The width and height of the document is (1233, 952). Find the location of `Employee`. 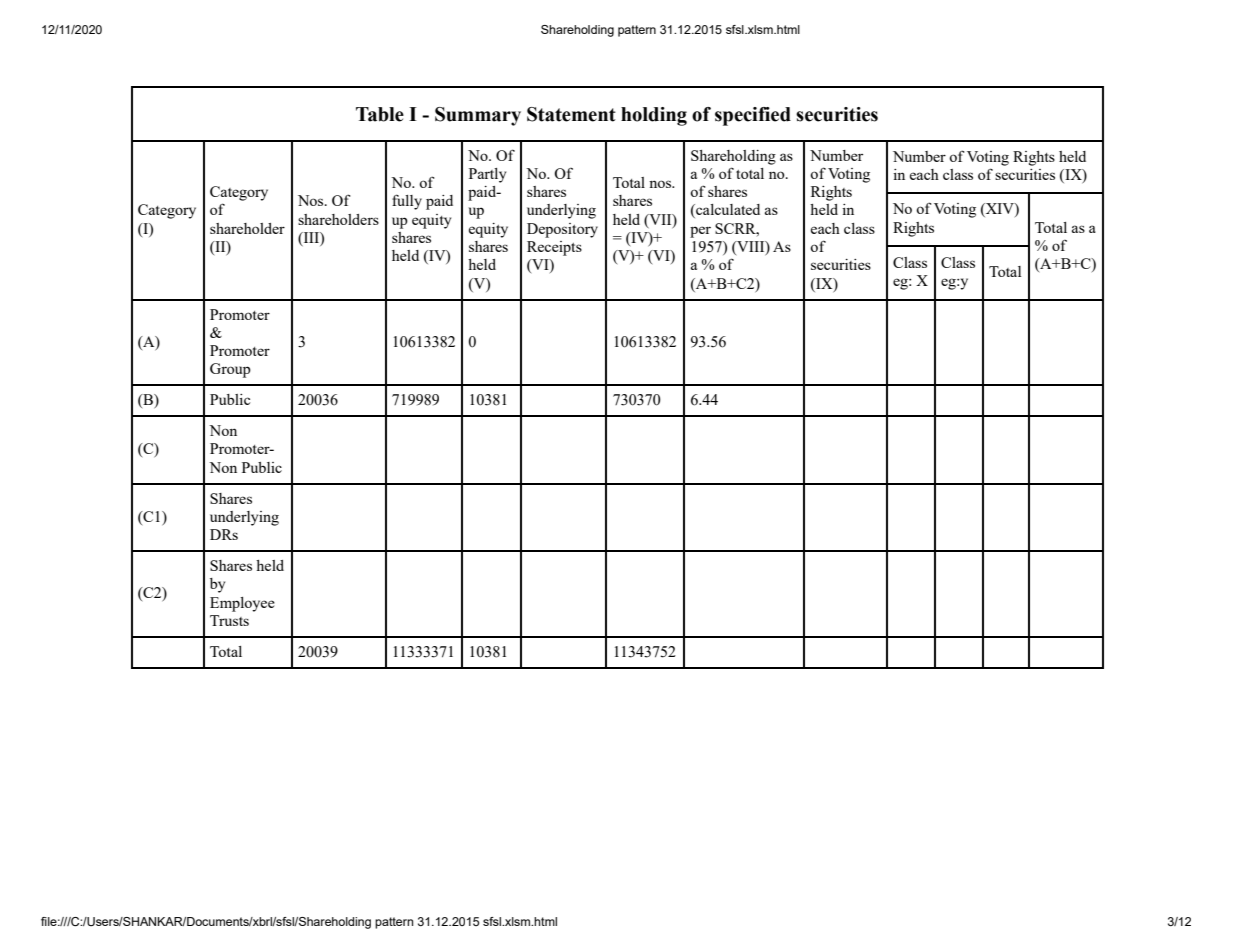

Employee is located at coordinates (242, 604).
